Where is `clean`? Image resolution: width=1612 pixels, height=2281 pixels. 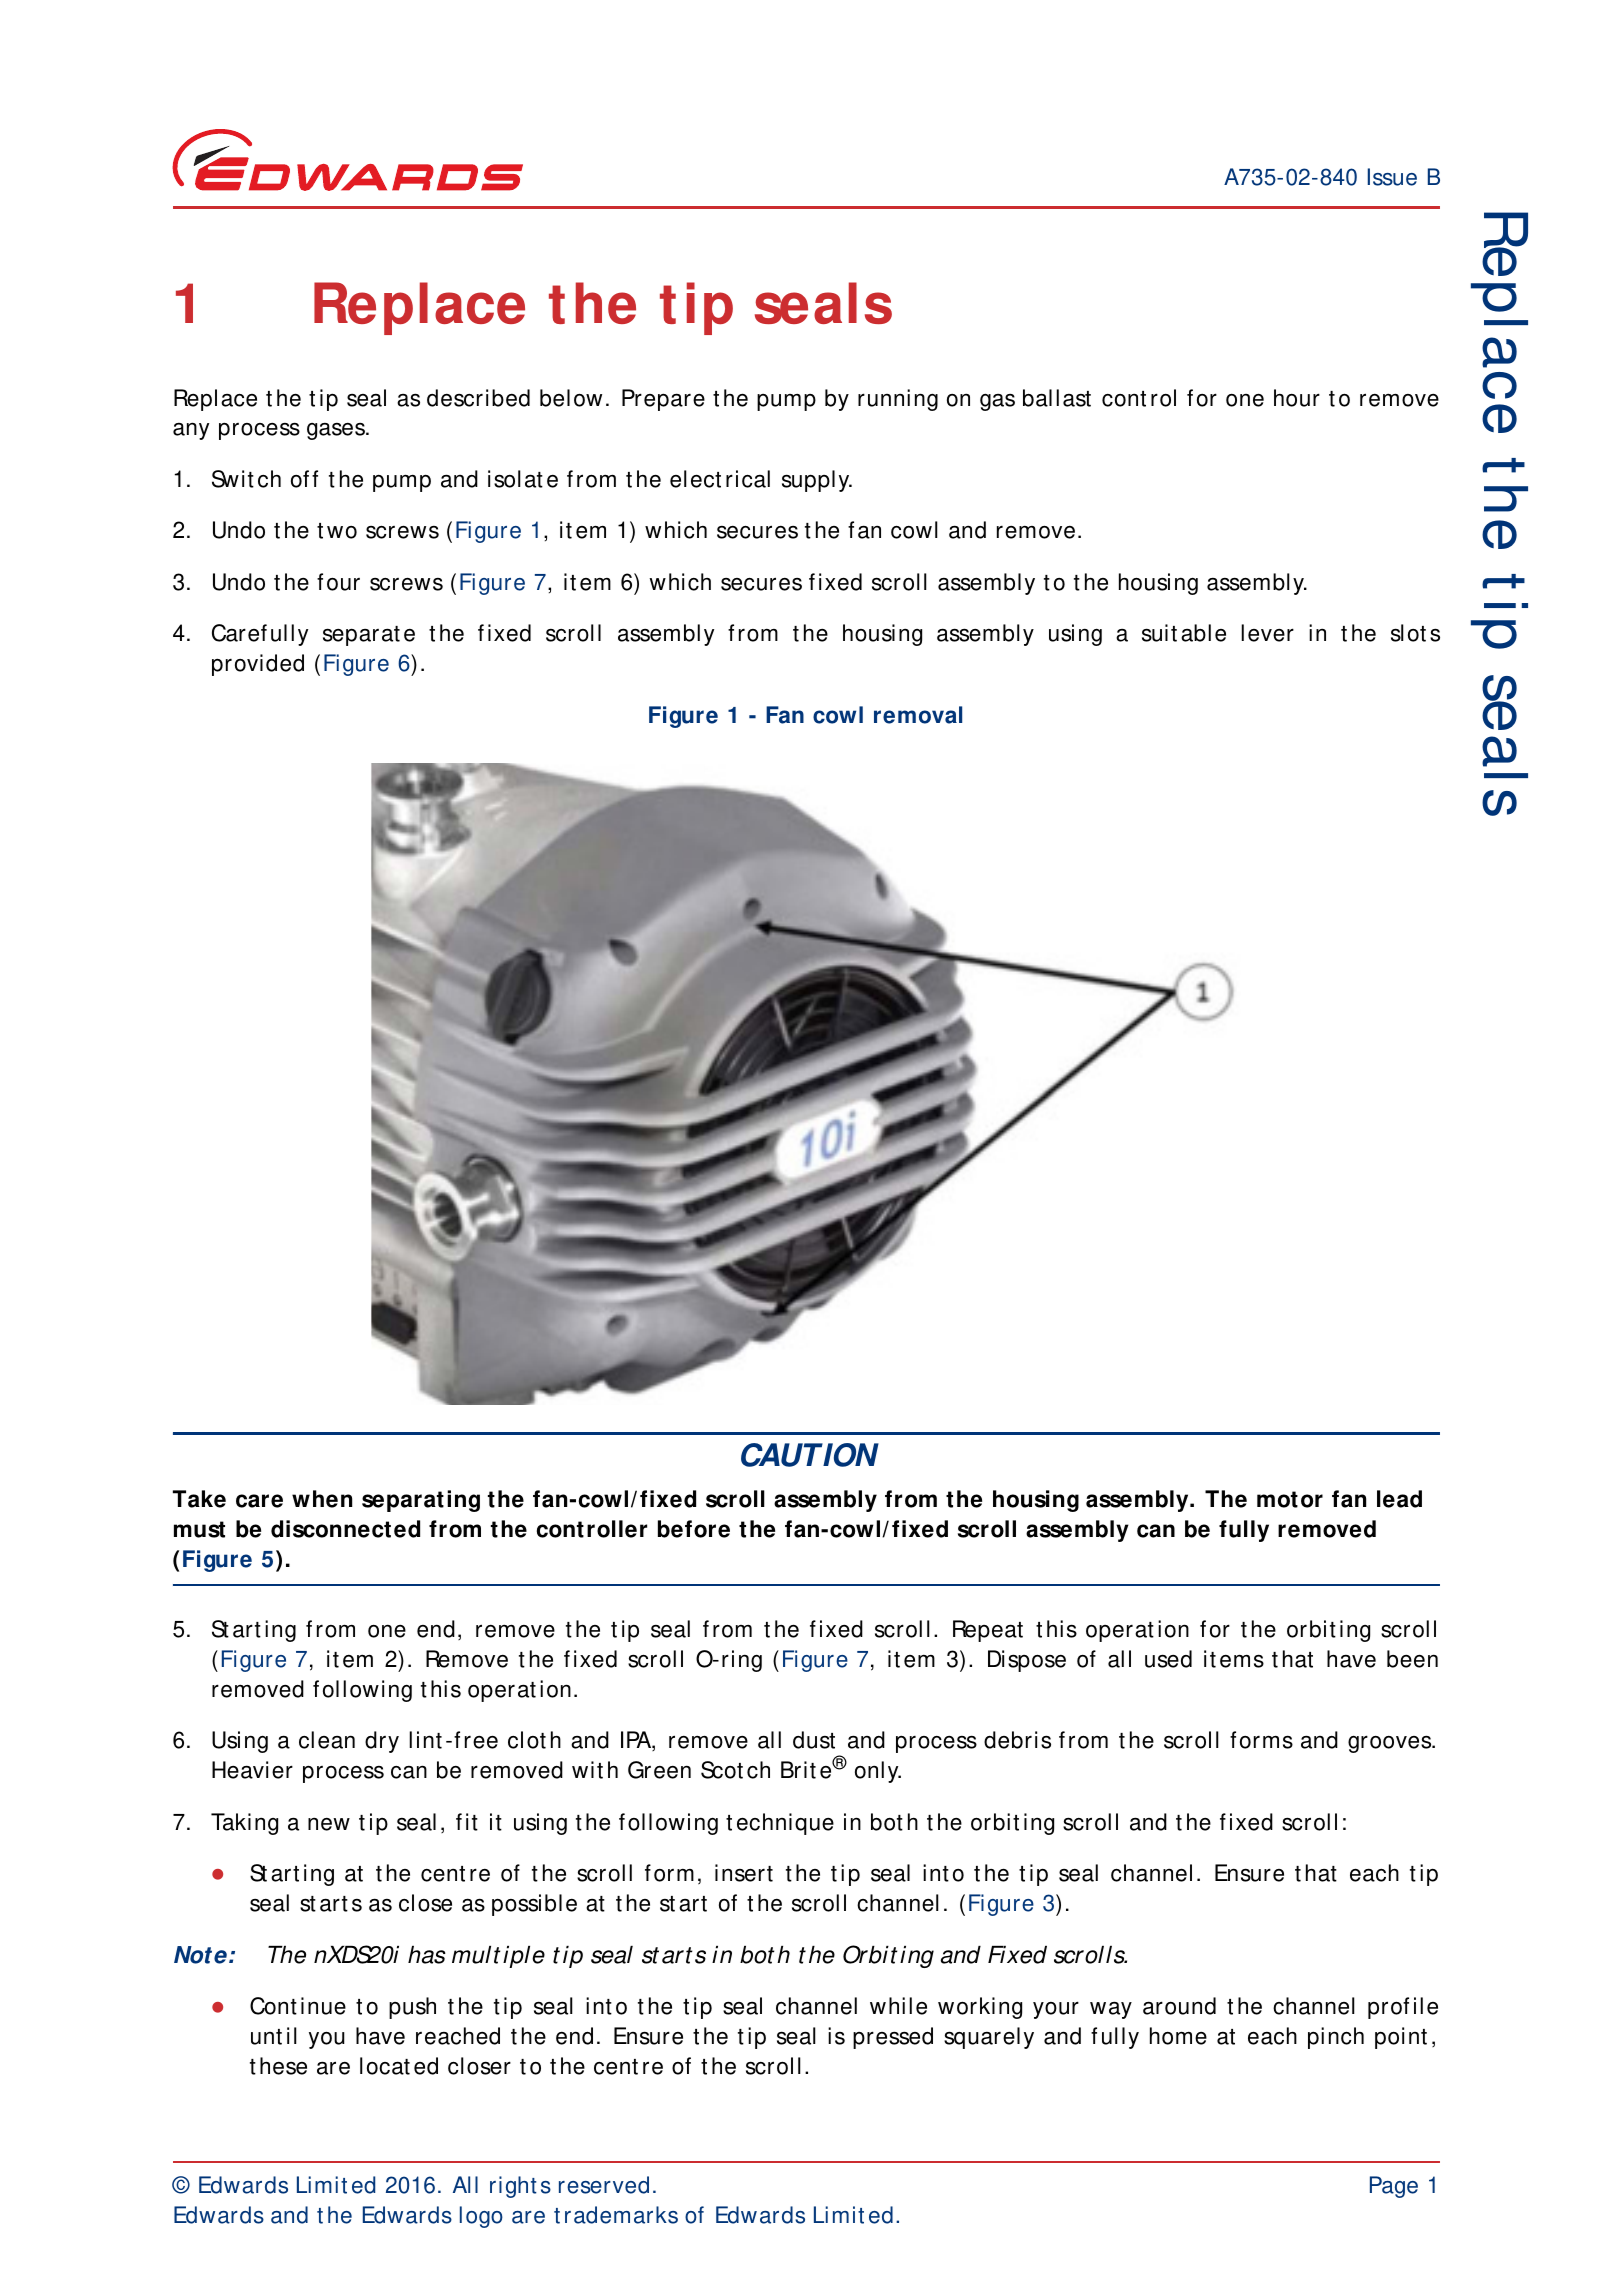
clean is located at coordinates (327, 1740).
